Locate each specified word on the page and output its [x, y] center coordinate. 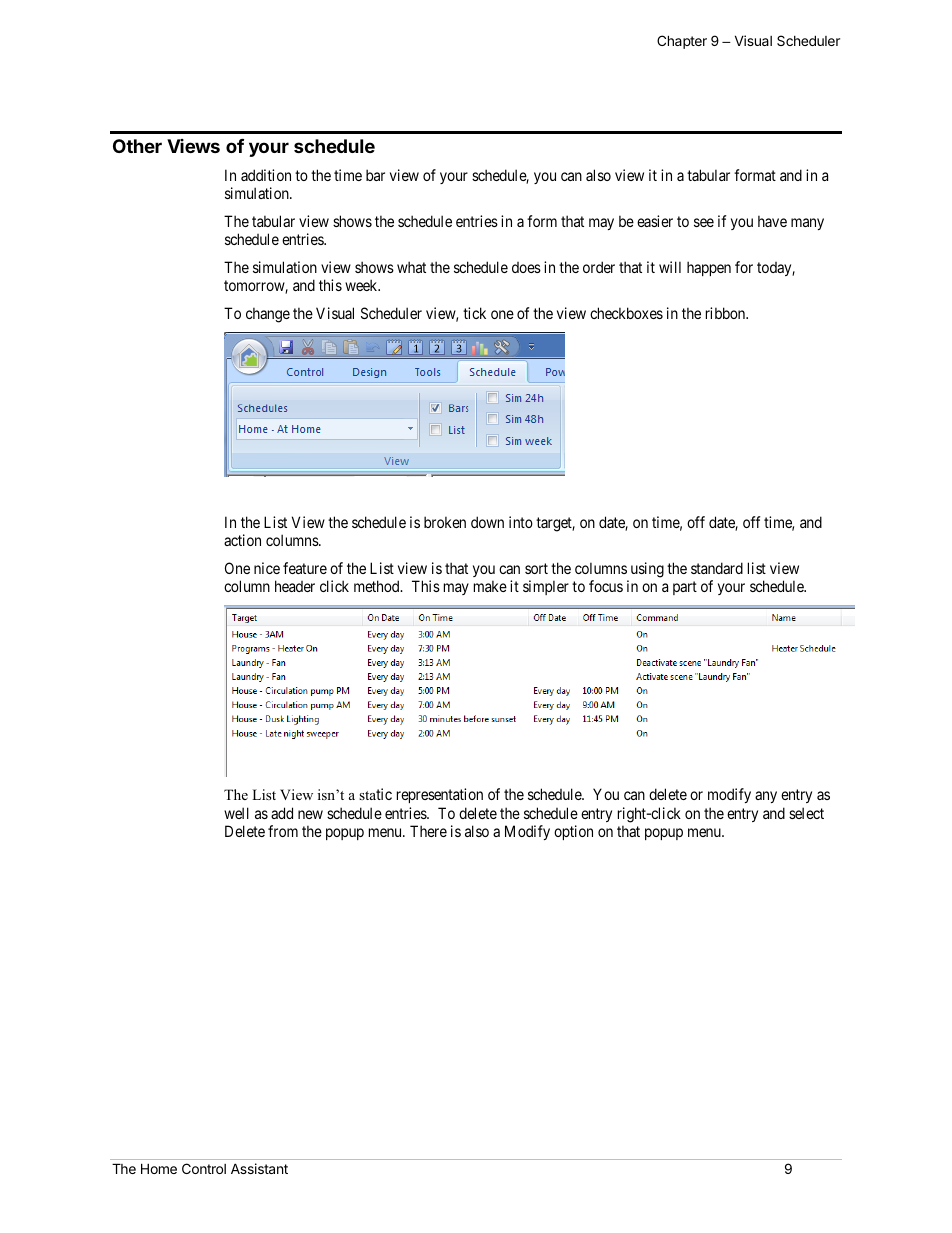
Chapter [682, 42]
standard [717, 568]
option [573, 832]
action [242, 540]
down [487, 522]
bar [375, 175]
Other [137, 146]
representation [440, 795]
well [236, 813]
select [806, 813]
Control [204, 1168]
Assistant [259, 1168]
